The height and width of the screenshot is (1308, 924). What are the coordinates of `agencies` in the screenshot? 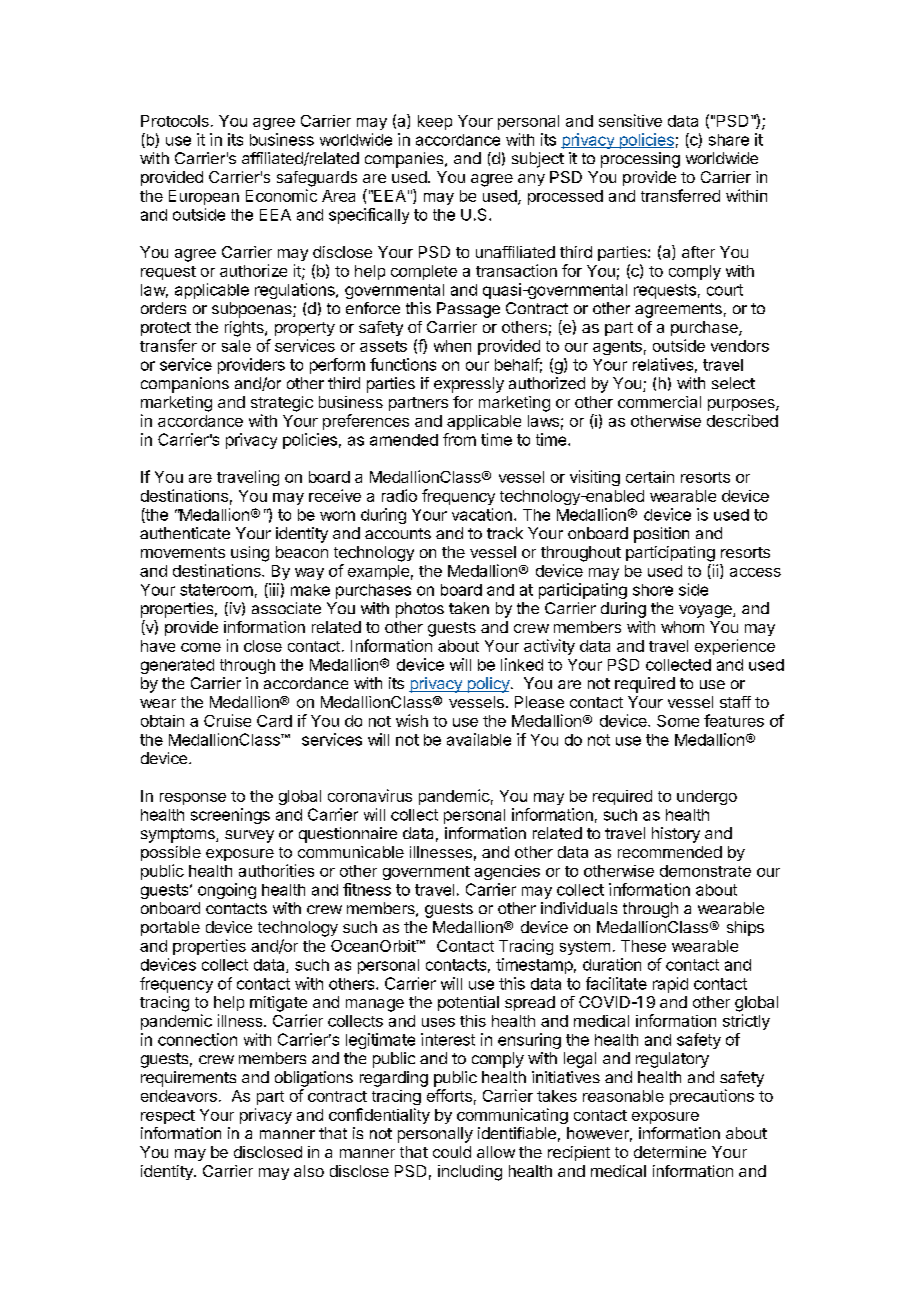 It's located at (507, 872).
